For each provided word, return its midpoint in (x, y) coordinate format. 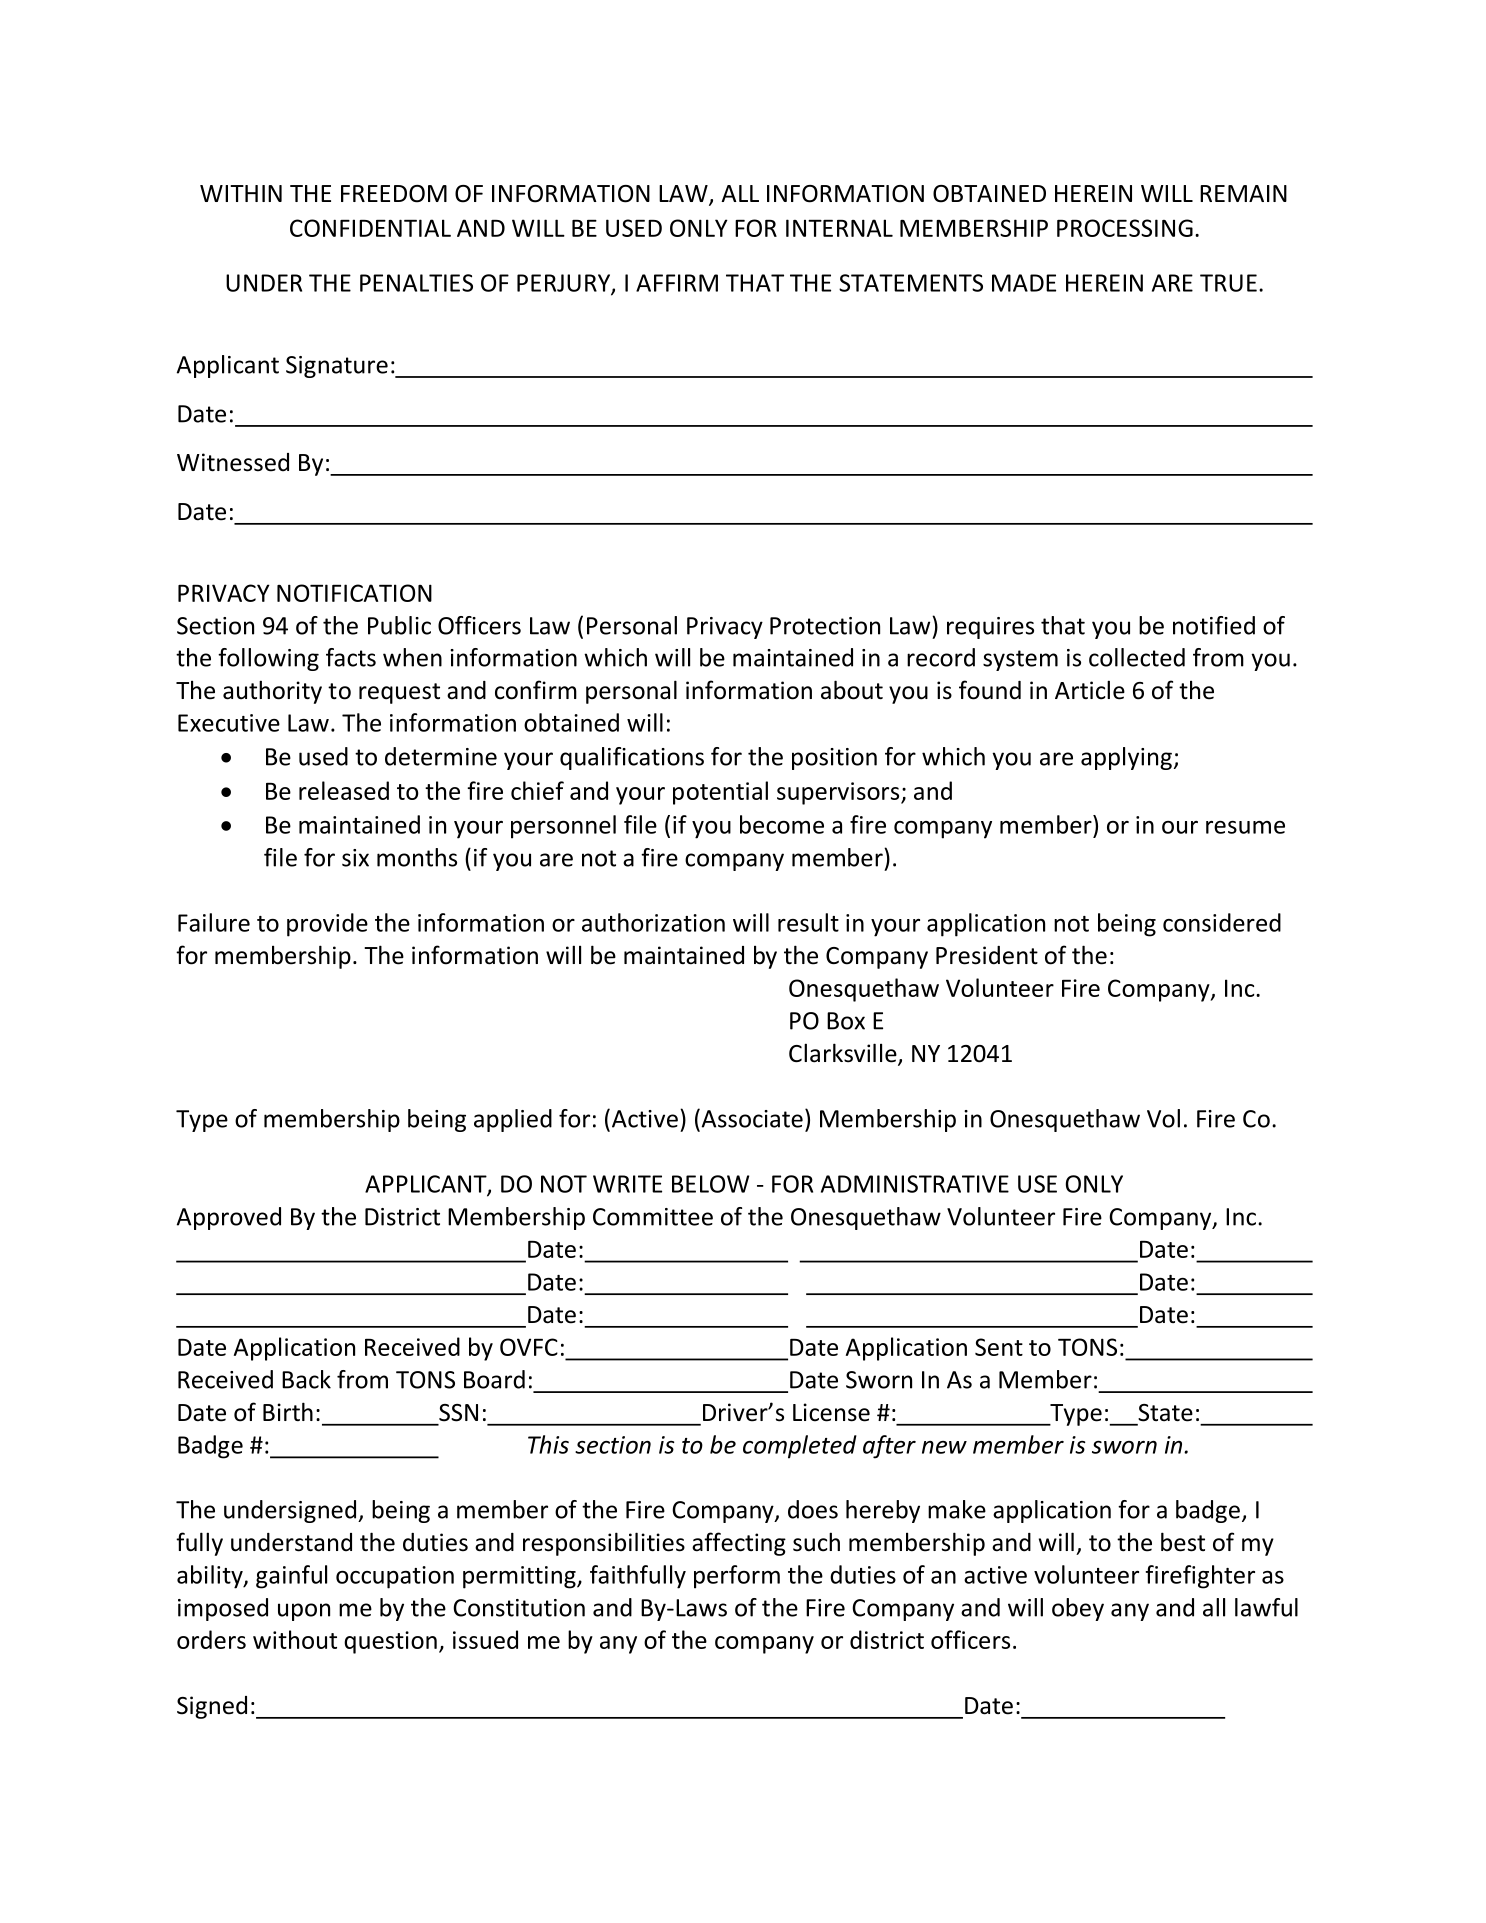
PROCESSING (1125, 228)
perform (737, 1577)
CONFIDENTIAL (370, 228)
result (808, 922)
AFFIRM (677, 283)
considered (1222, 922)
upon (304, 1612)
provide (327, 925)
